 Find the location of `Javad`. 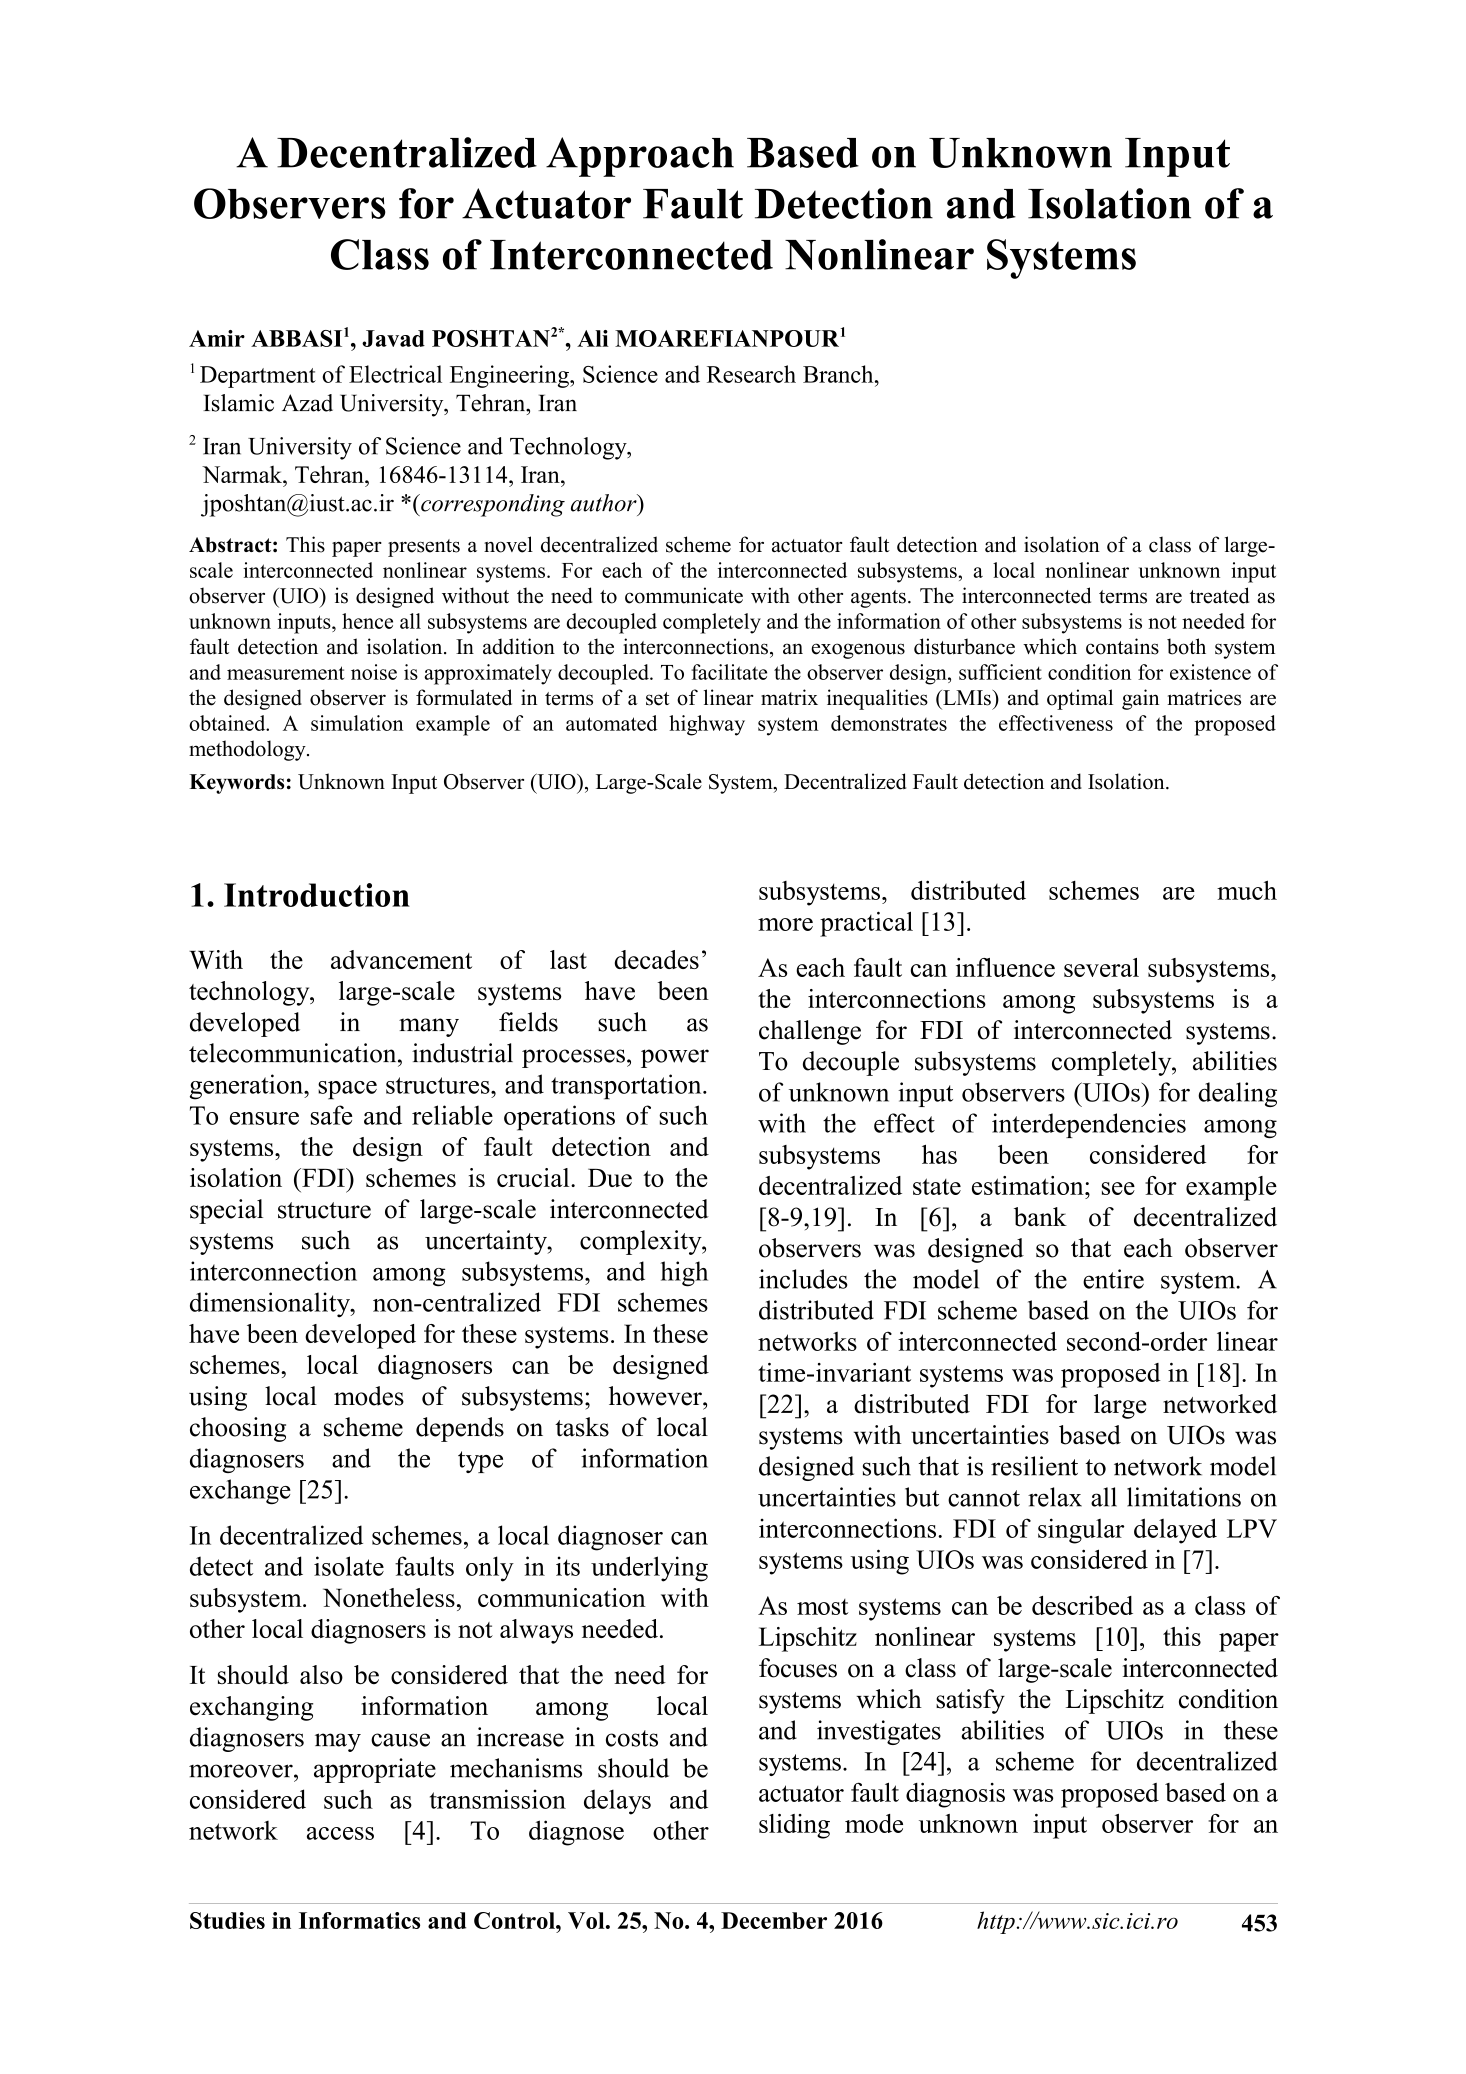

Javad is located at coordinates (393, 338).
